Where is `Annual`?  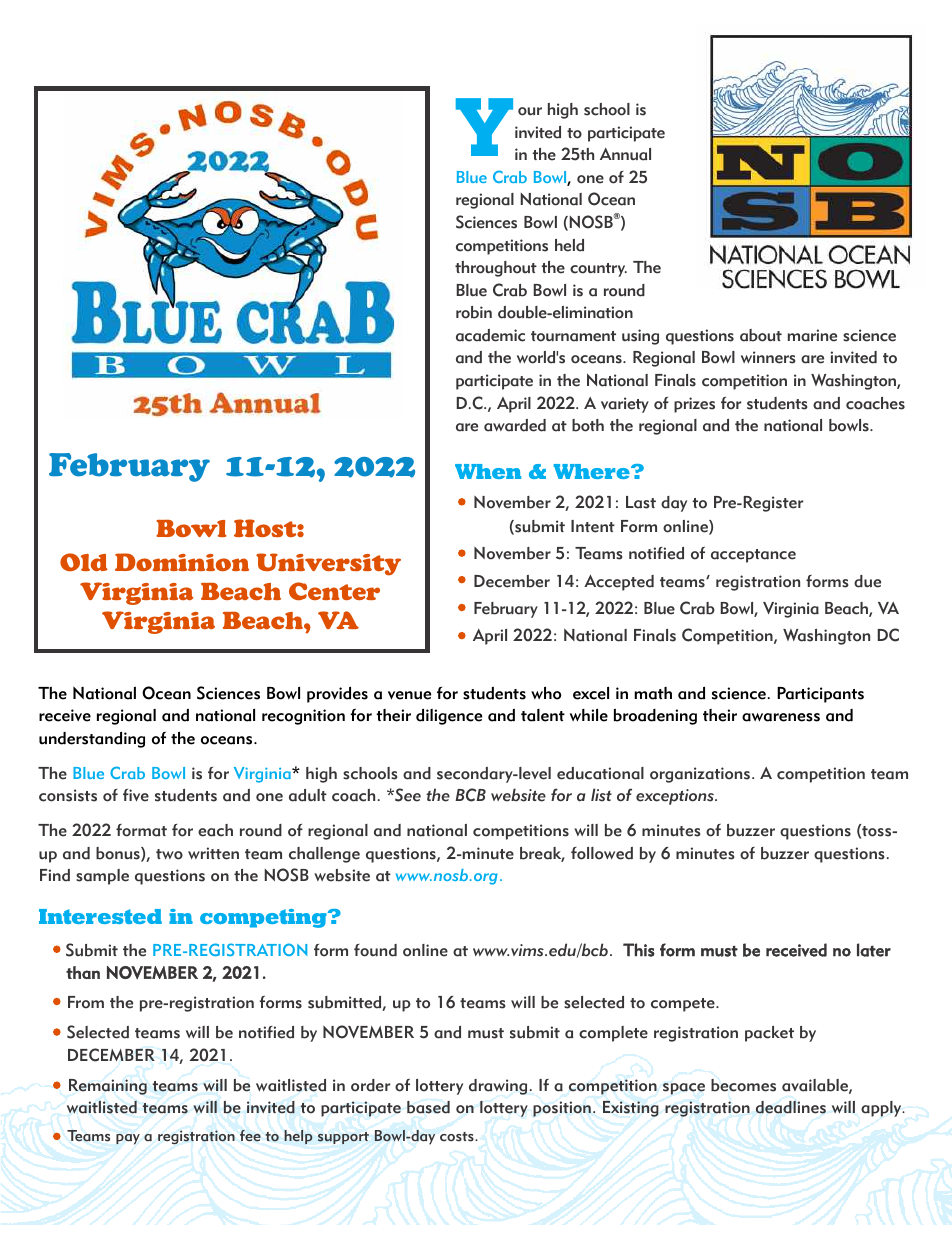
Annual is located at coordinates (625, 154).
